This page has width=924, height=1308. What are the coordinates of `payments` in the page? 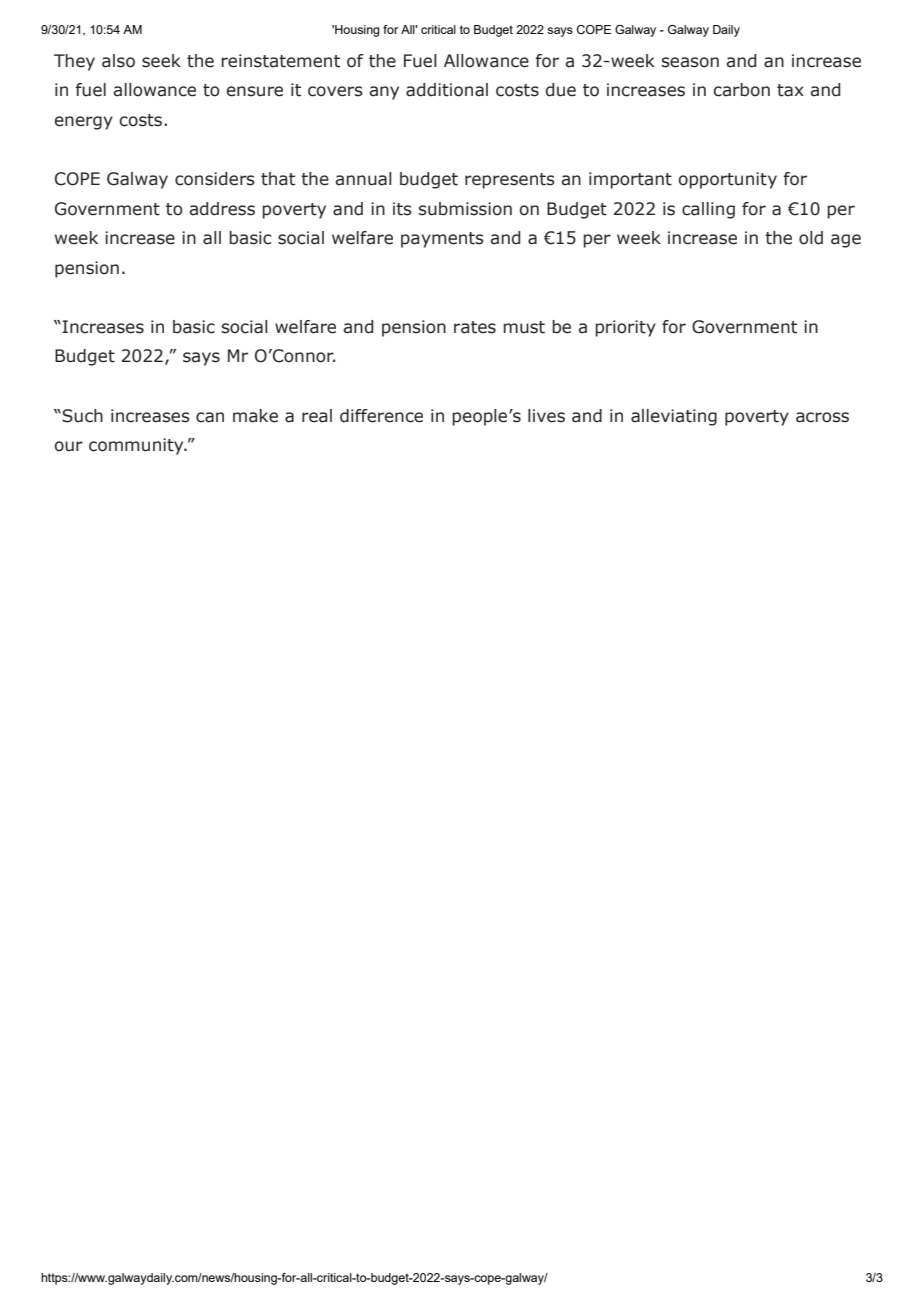 It's located at (442, 240).
